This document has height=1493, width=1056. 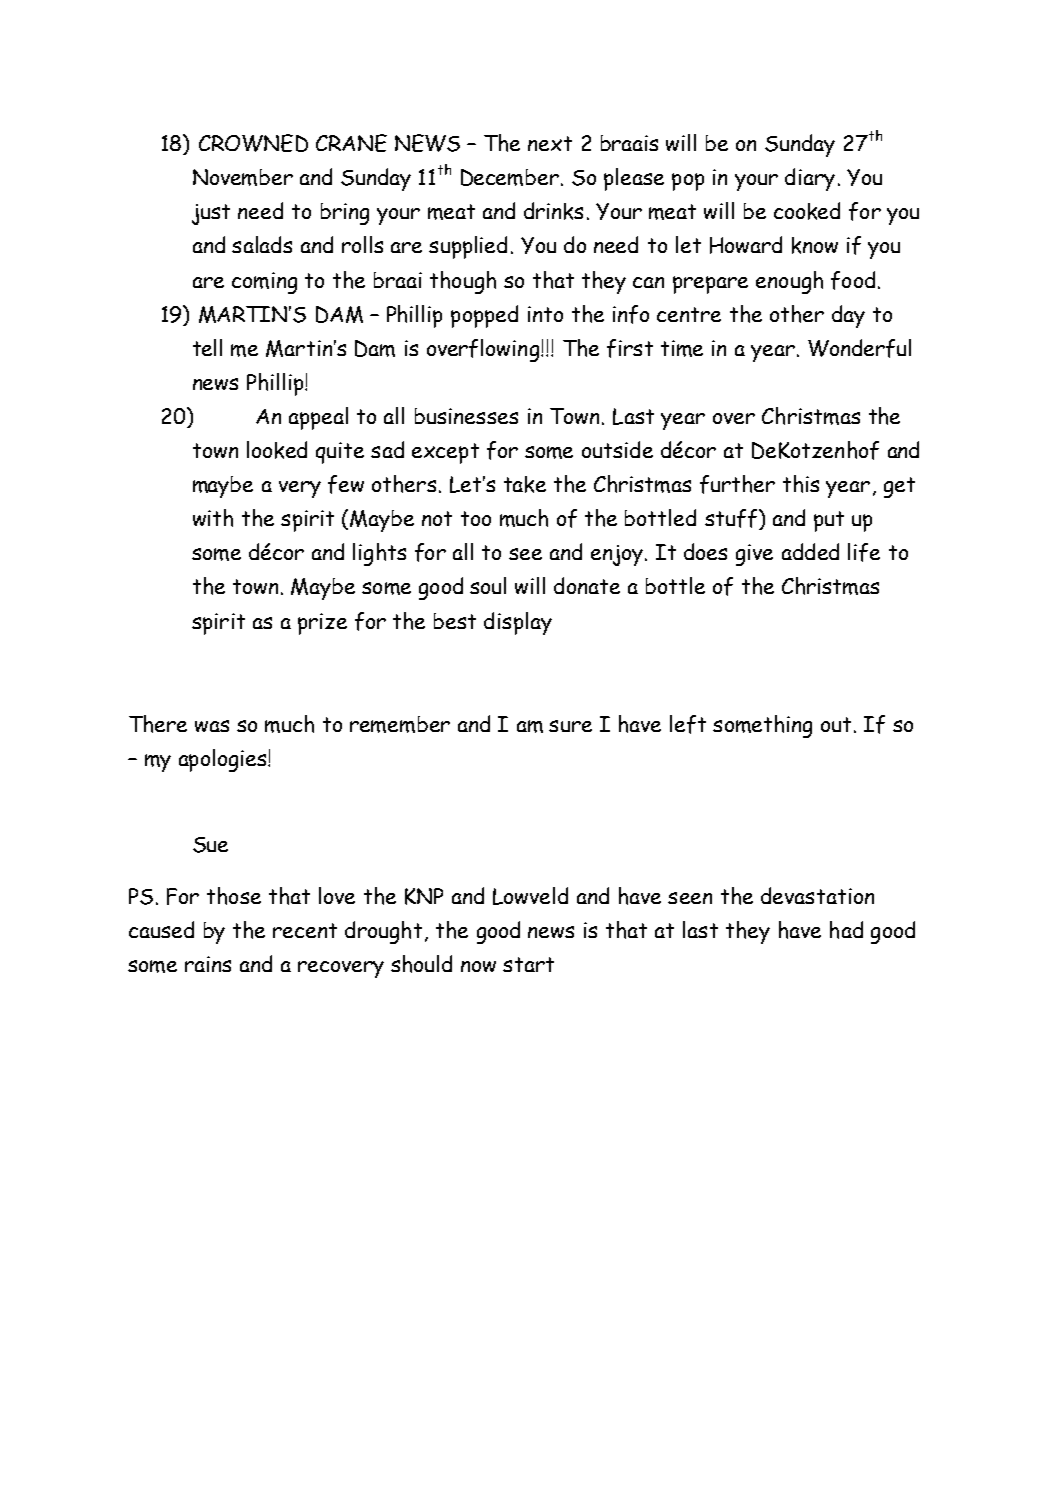 What do you see at coordinates (859, 348) in the document?
I see `Wonderful` at bounding box center [859, 348].
